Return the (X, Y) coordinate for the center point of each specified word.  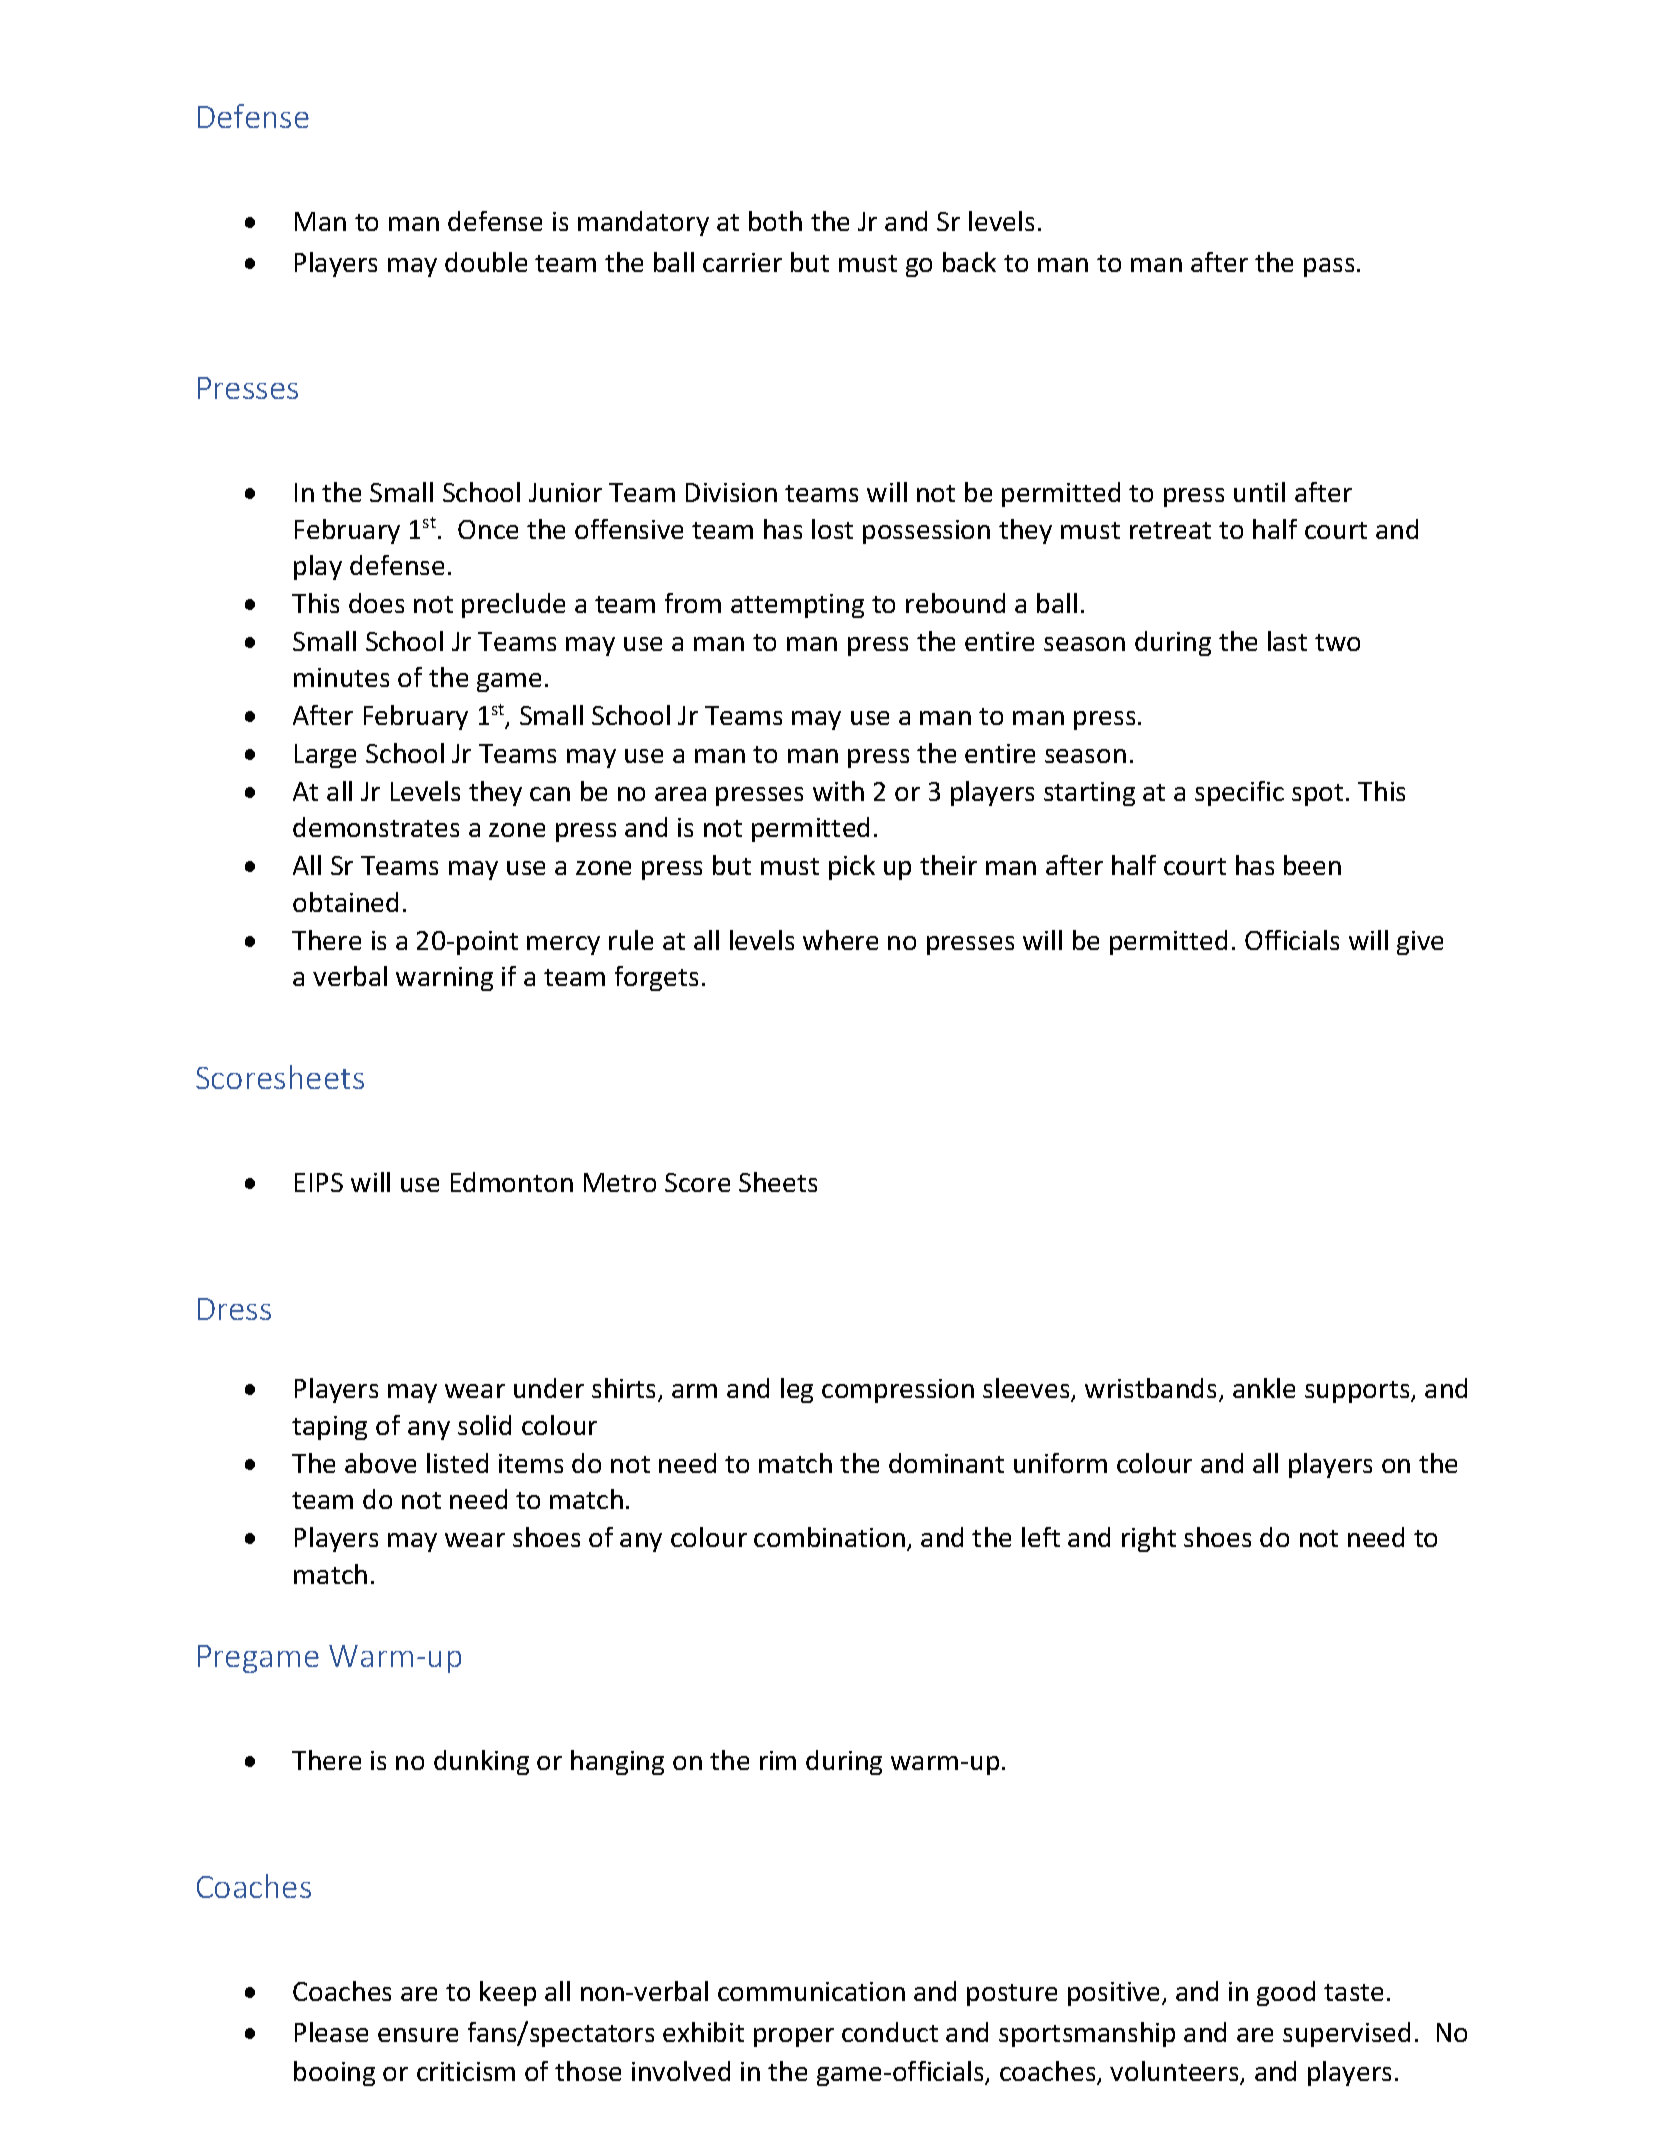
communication (811, 1991)
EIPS (319, 1182)
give (1420, 943)
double (486, 262)
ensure (418, 2035)
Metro (620, 1182)
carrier (742, 262)
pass (1329, 267)
